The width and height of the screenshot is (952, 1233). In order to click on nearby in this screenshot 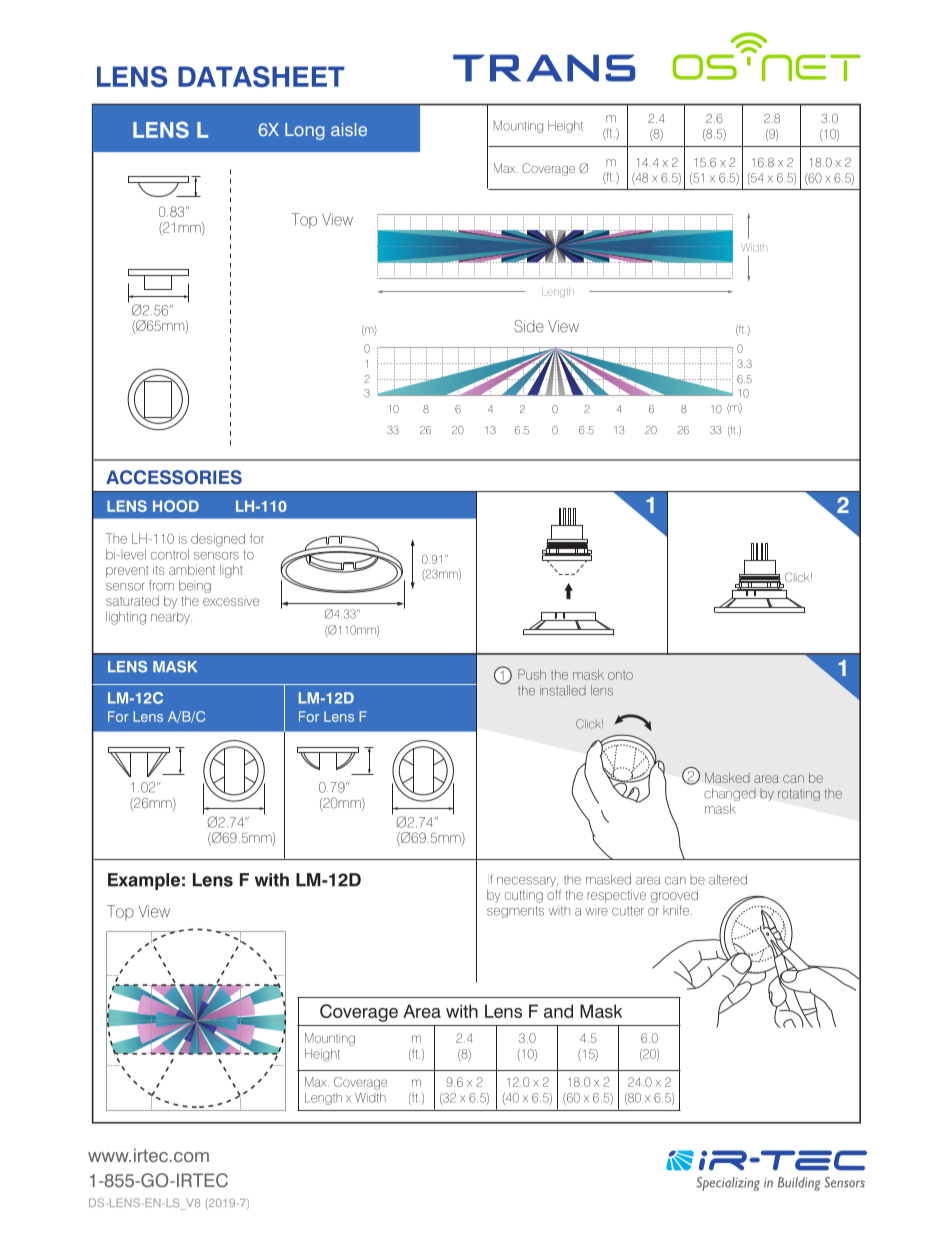, I will do `click(171, 618)`.
